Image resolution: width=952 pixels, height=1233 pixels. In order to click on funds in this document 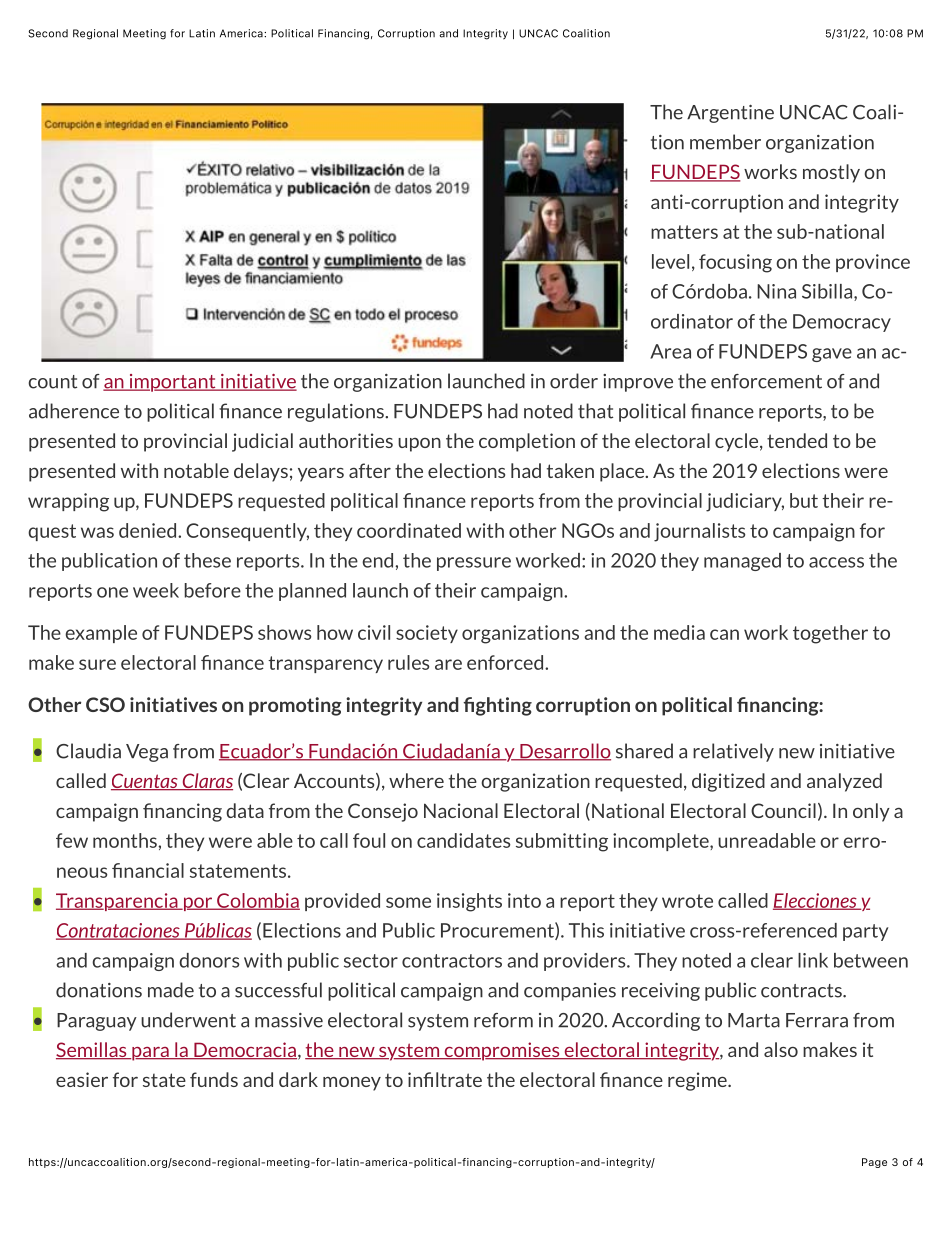, I will do `click(214, 1079)`.
